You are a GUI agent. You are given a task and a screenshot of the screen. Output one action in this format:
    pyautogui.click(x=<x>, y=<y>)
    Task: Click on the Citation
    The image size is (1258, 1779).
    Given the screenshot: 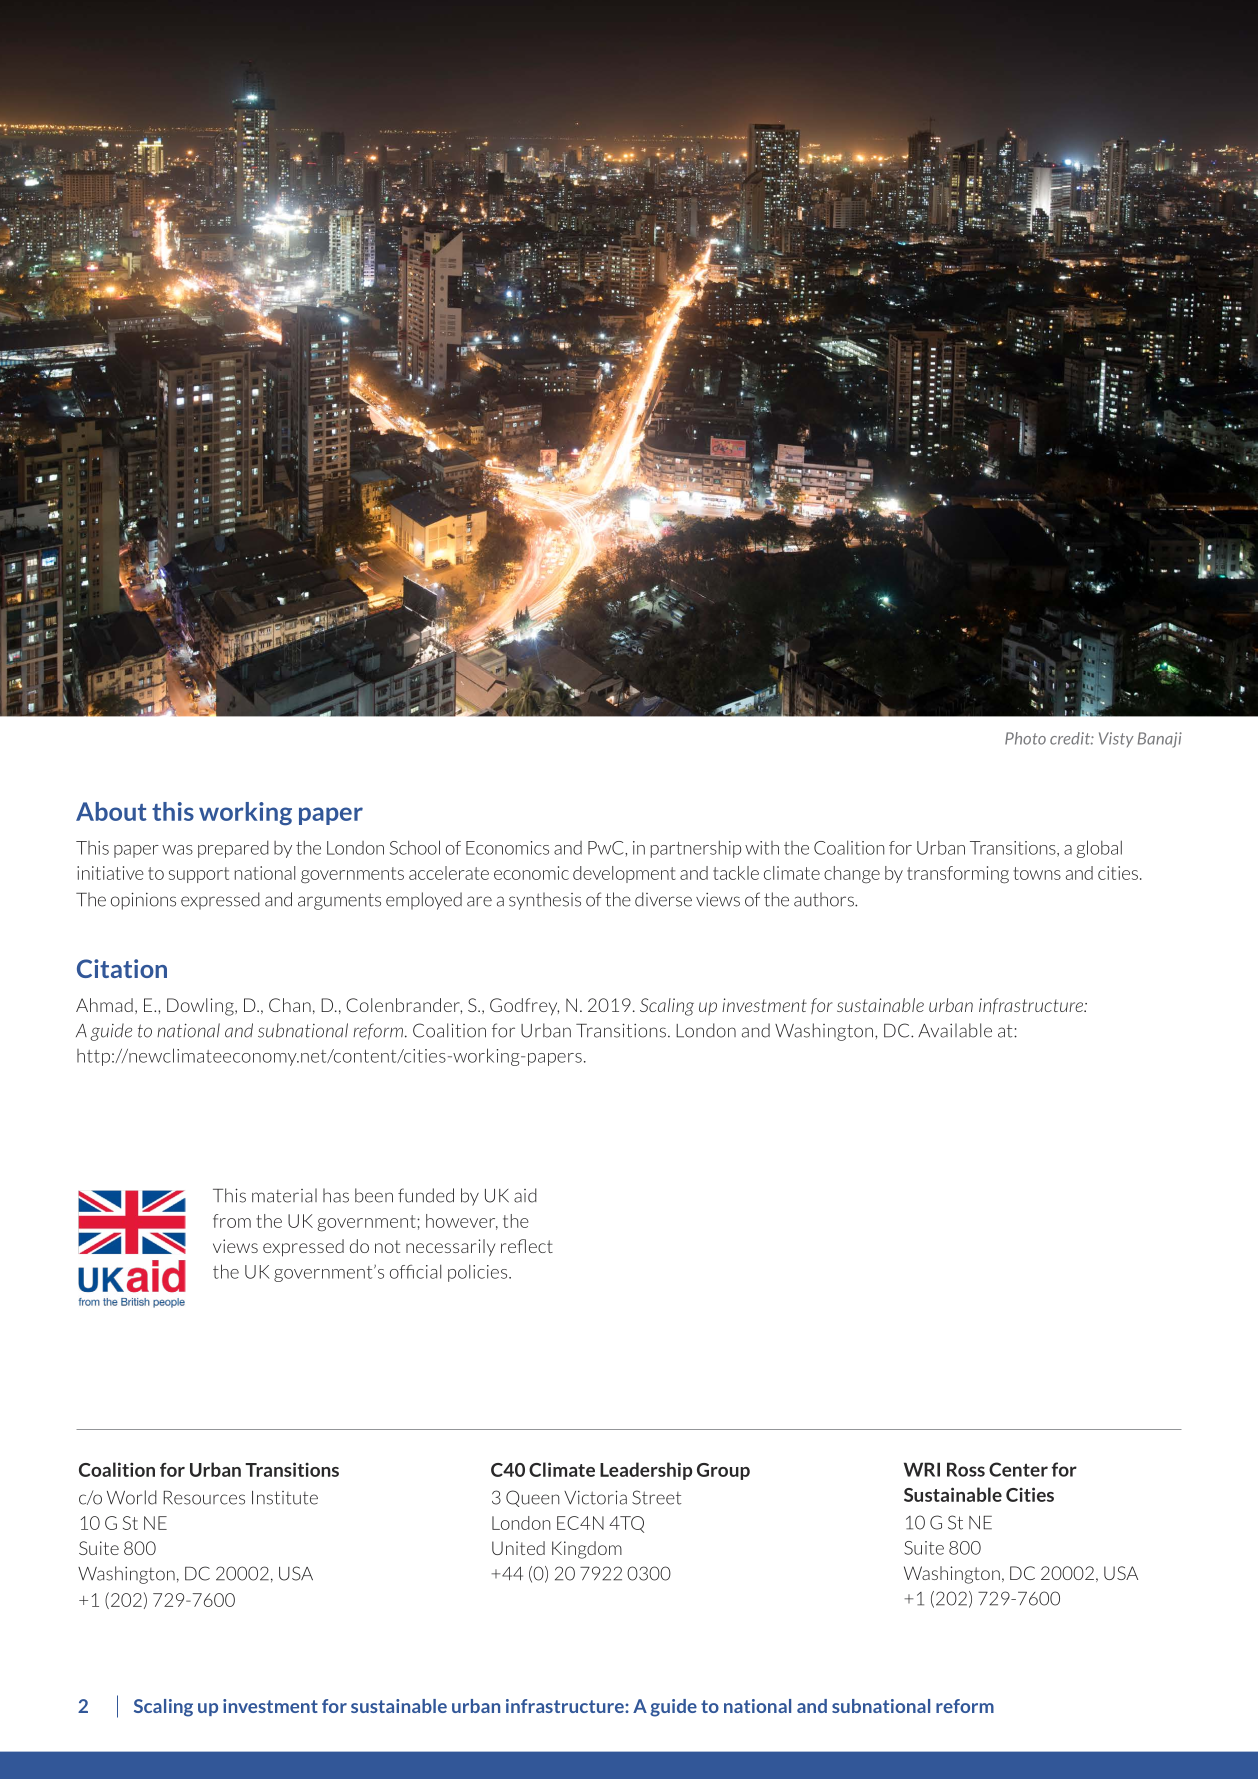 What is the action you would take?
    pyautogui.click(x=122, y=968)
